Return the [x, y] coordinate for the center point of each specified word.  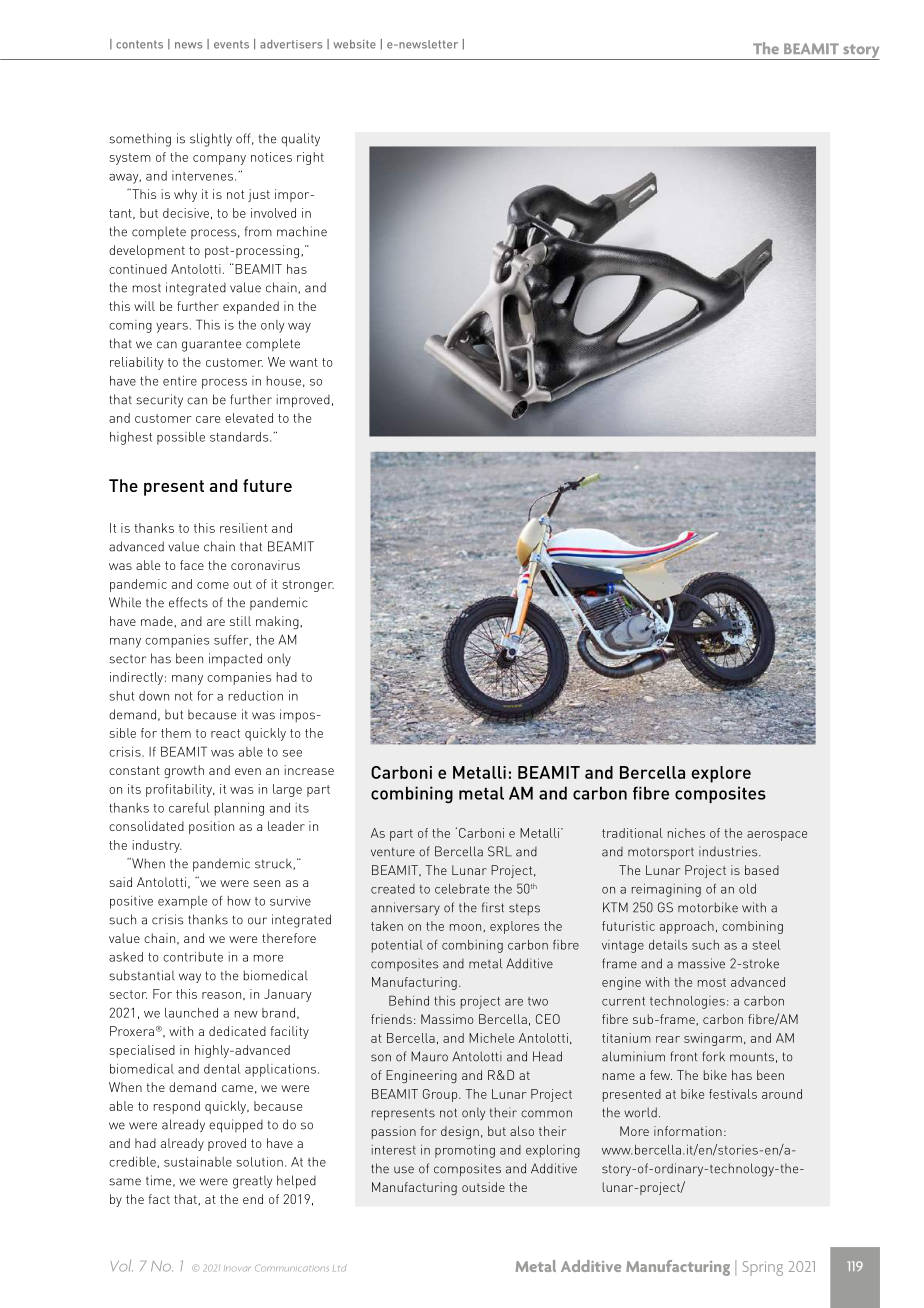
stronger [308, 586]
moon [465, 927]
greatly [252, 1182]
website [354, 44]
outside [483, 1187]
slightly [211, 140]
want [303, 362]
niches [686, 833]
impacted [235, 660]
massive [701, 963]
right [310, 158]
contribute [193, 957]
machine [302, 231]
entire [180, 380]
